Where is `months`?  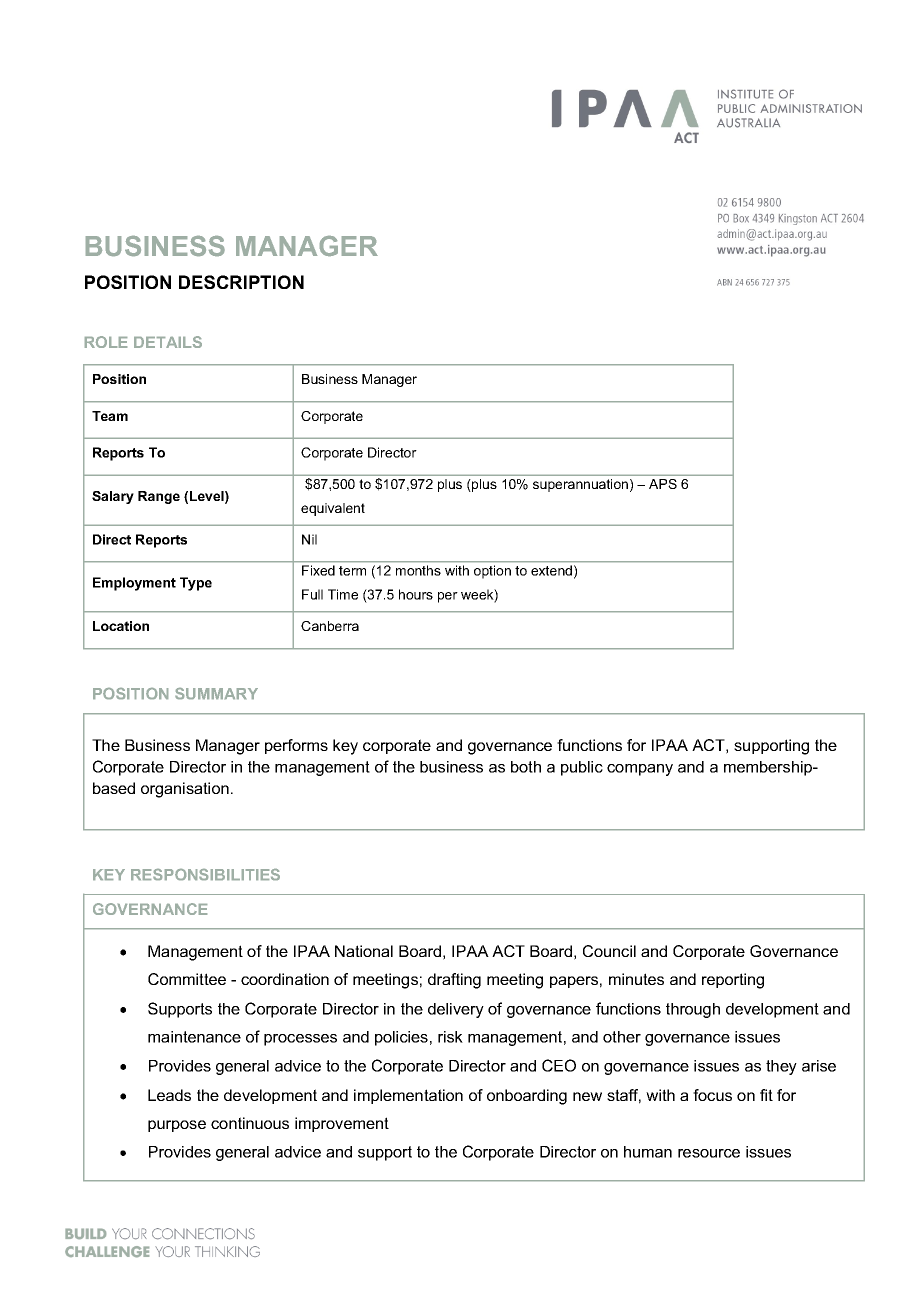
months is located at coordinates (418, 570).
